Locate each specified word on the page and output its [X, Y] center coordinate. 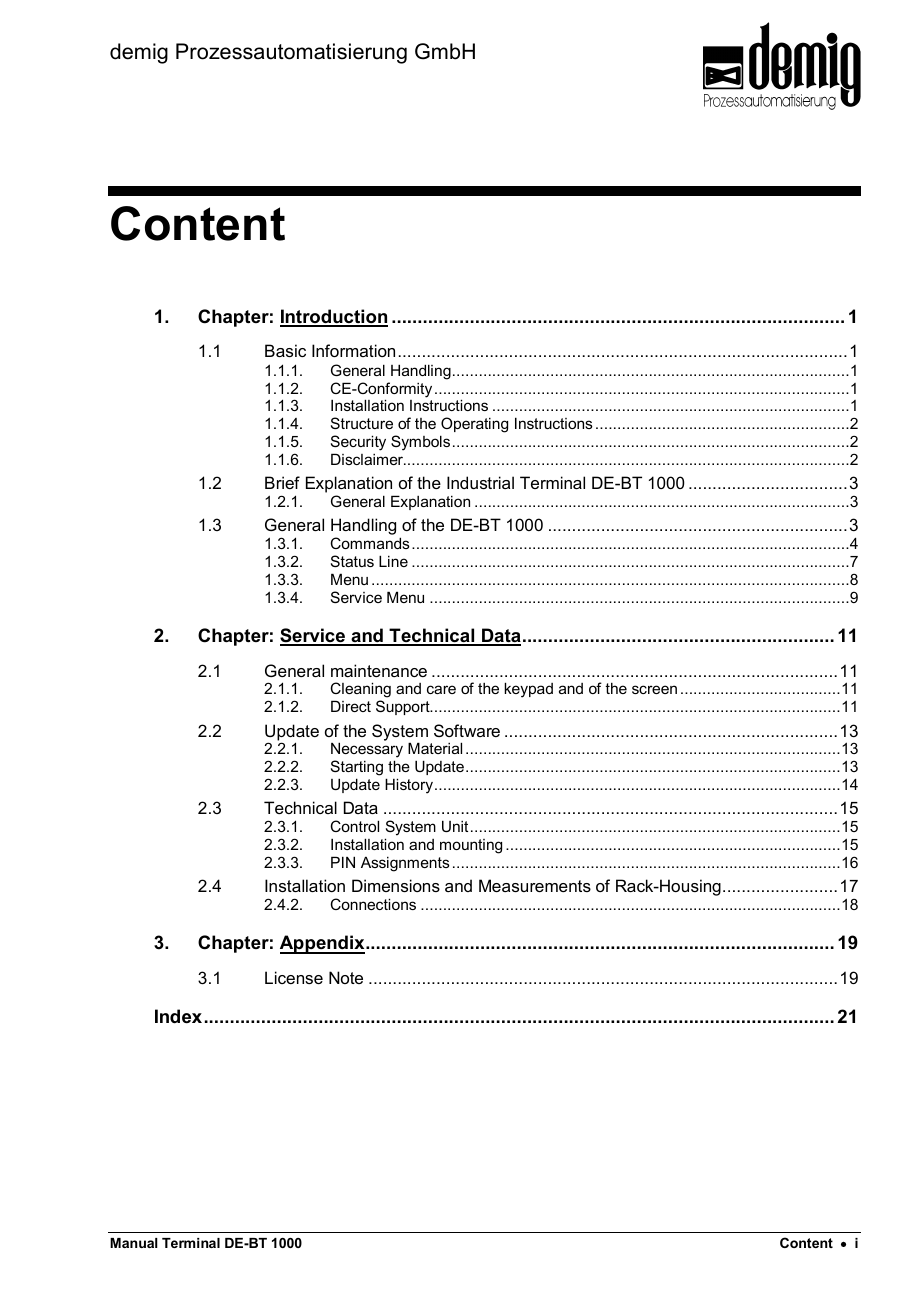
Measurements [535, 885]
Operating [474, 425]
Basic [285, 350]
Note [346, 977]
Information [353, 350]
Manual [134, 1243]
